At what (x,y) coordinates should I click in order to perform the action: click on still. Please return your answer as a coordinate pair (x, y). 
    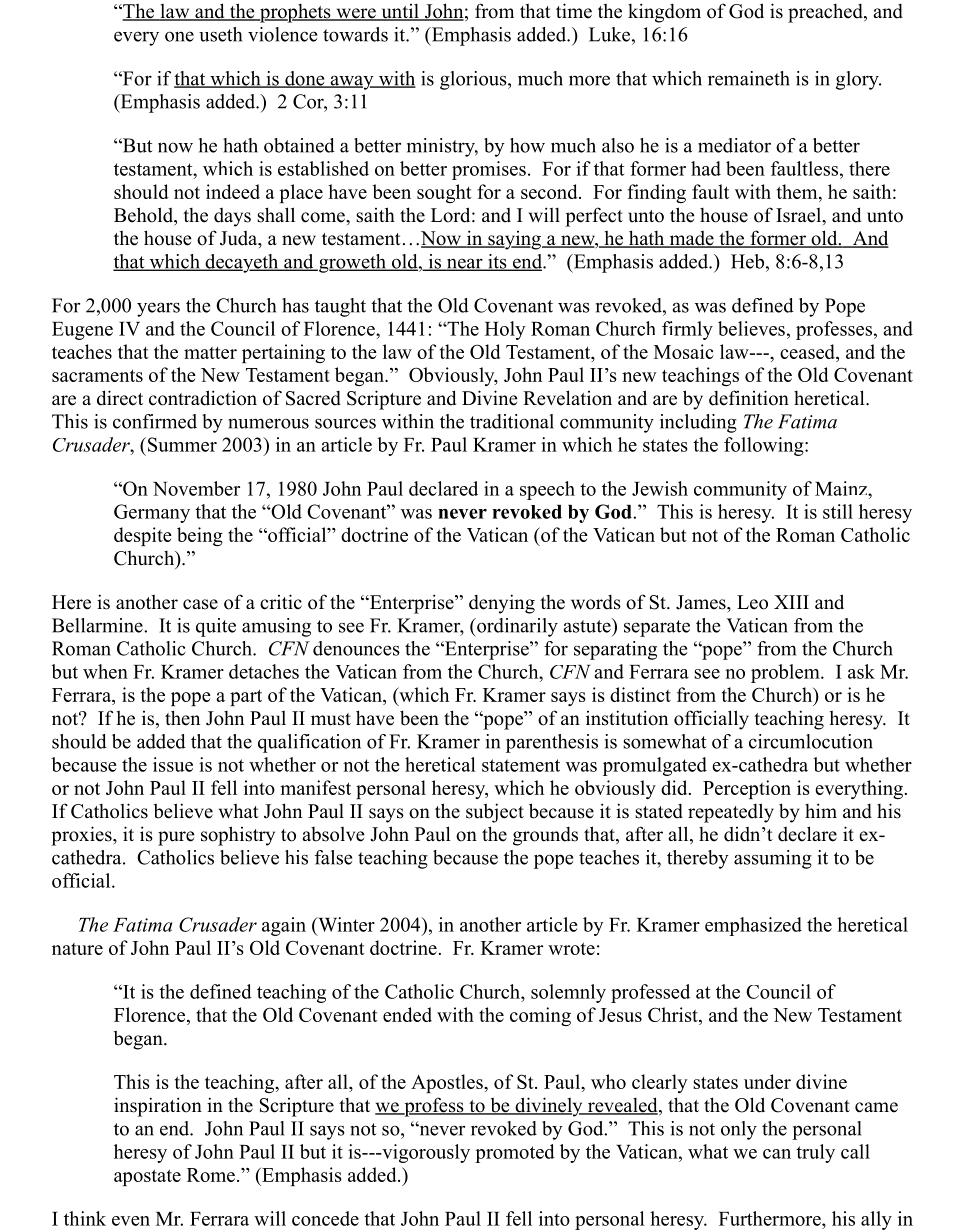
    Looking at the image, I should click on (838, 511).
